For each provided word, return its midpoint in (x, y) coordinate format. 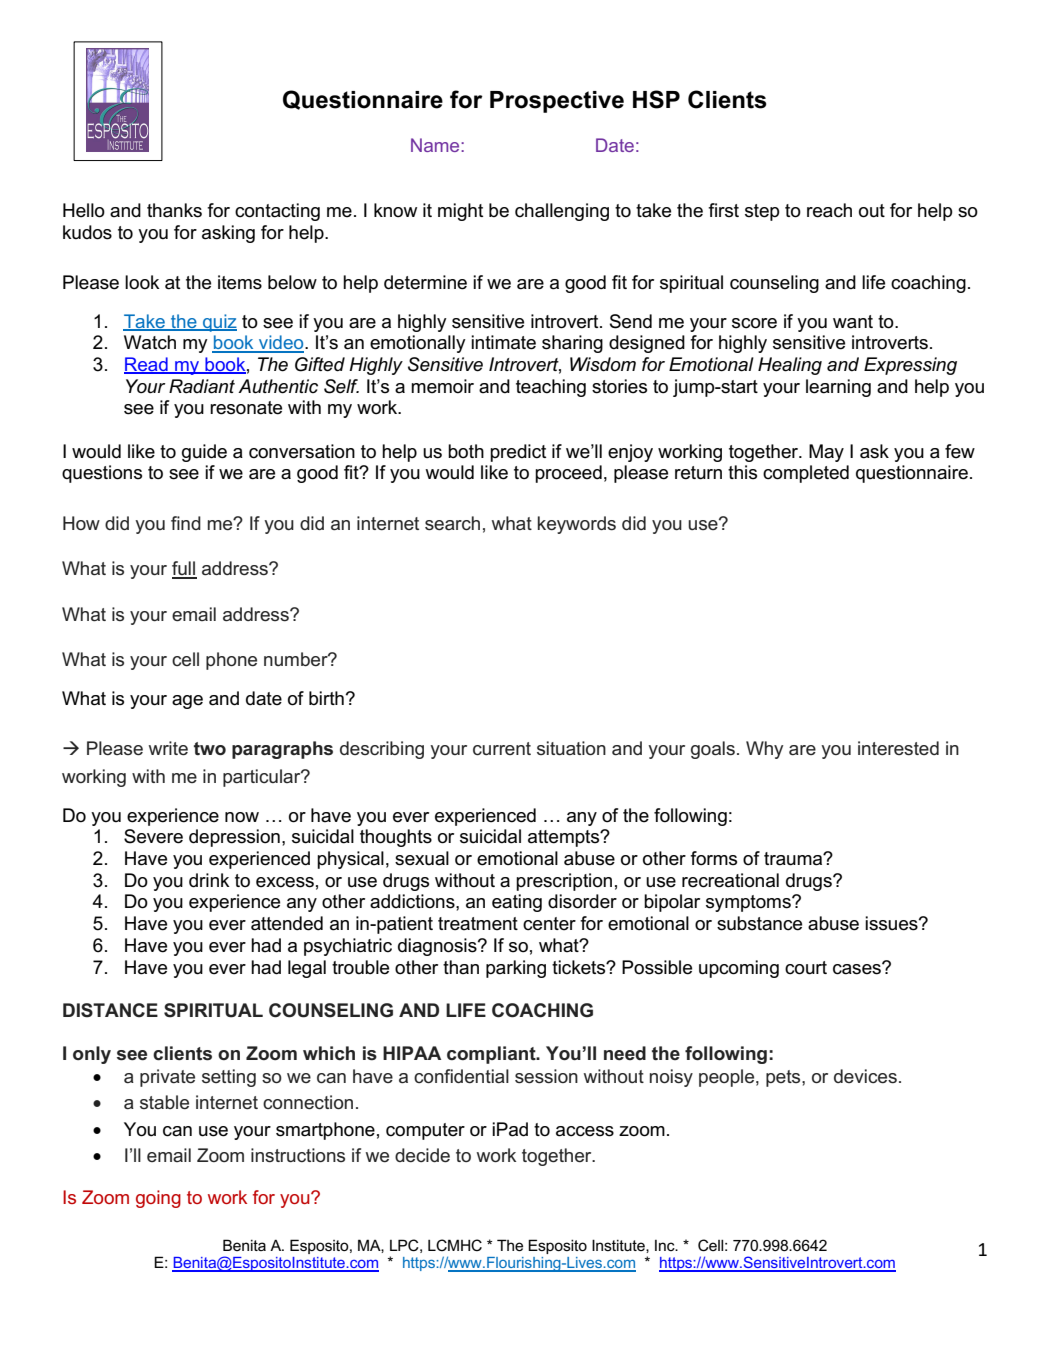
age (187, 702)
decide (422, 1155)
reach (829, 210)
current (502, 749)
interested (898, 748)
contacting (277, 212)
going (158, 1199)
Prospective (557, 102)
